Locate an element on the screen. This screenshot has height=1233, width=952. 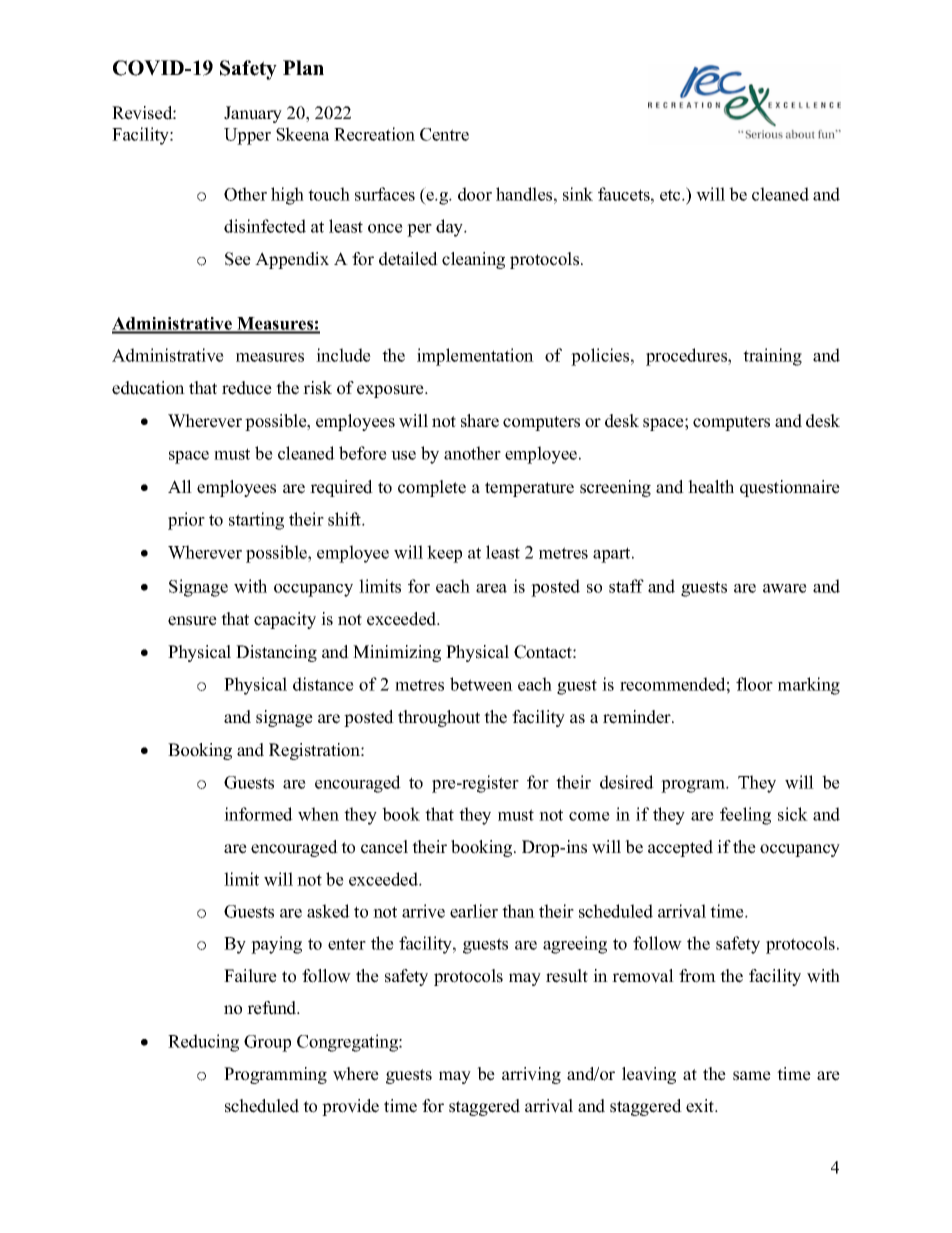
arriving is located at coordinates (531, 1075).
